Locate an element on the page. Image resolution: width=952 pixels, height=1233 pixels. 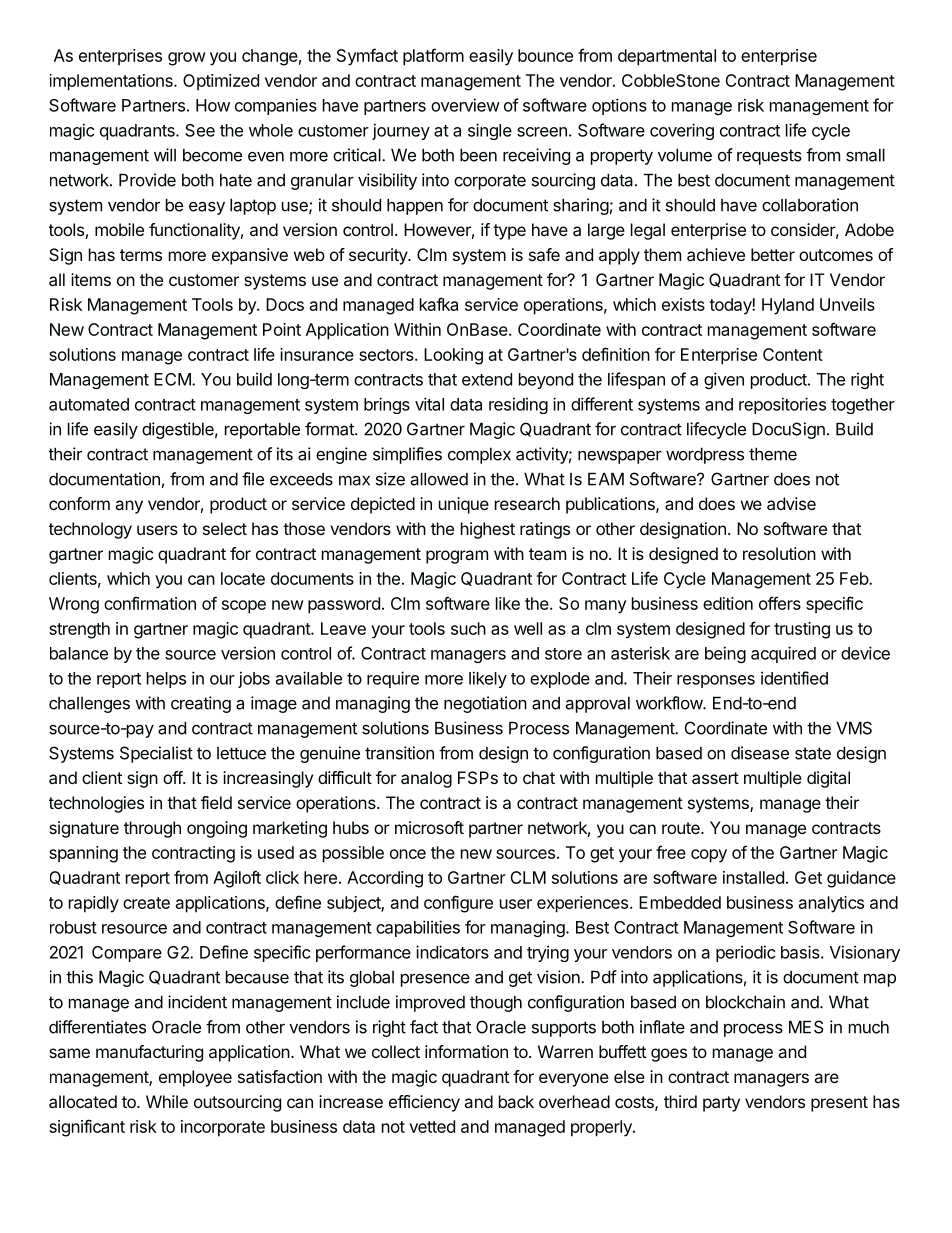
Looking is located at coordinates (453, 356).
